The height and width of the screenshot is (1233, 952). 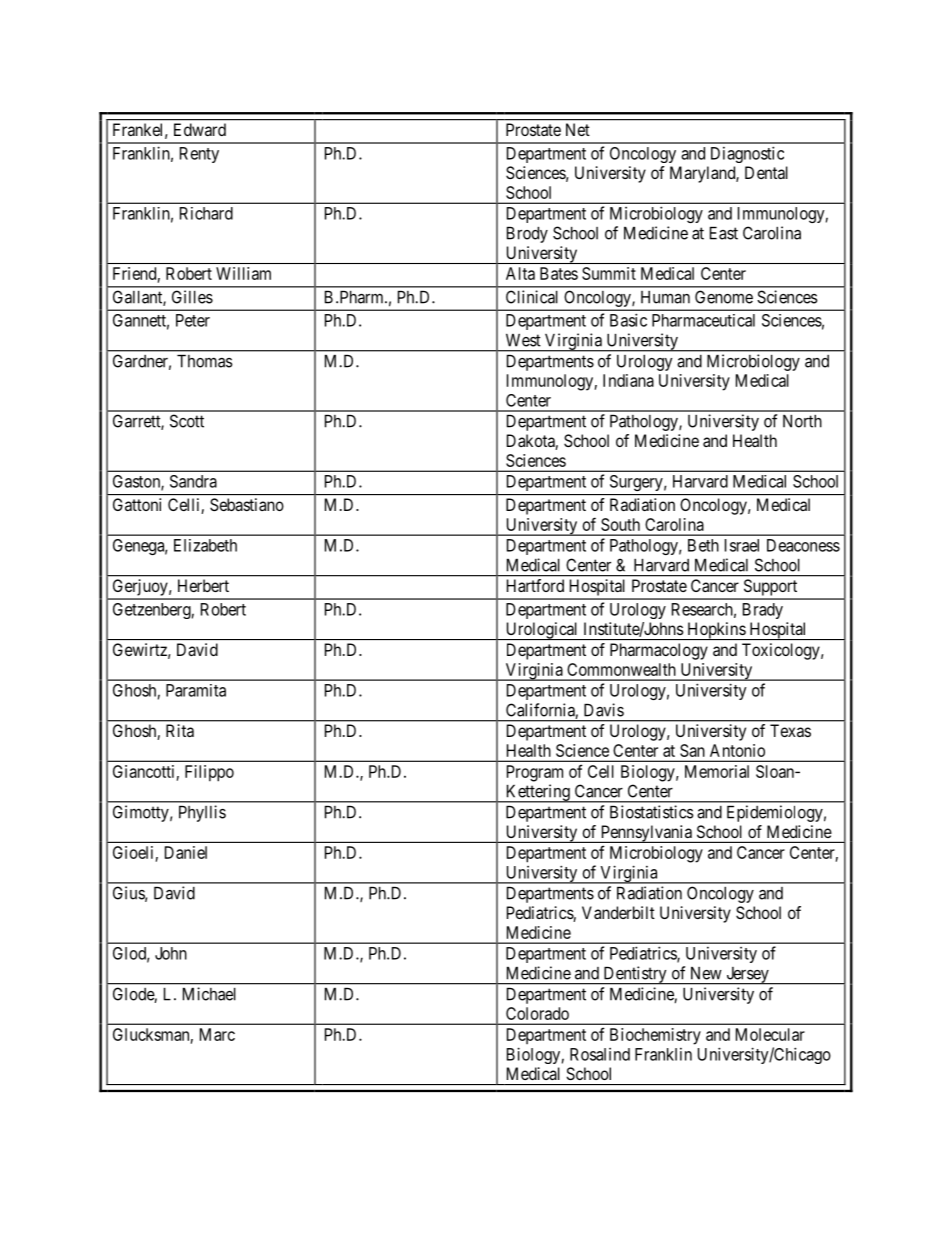 I want to click on Edward, so click(x=200, y=129).
